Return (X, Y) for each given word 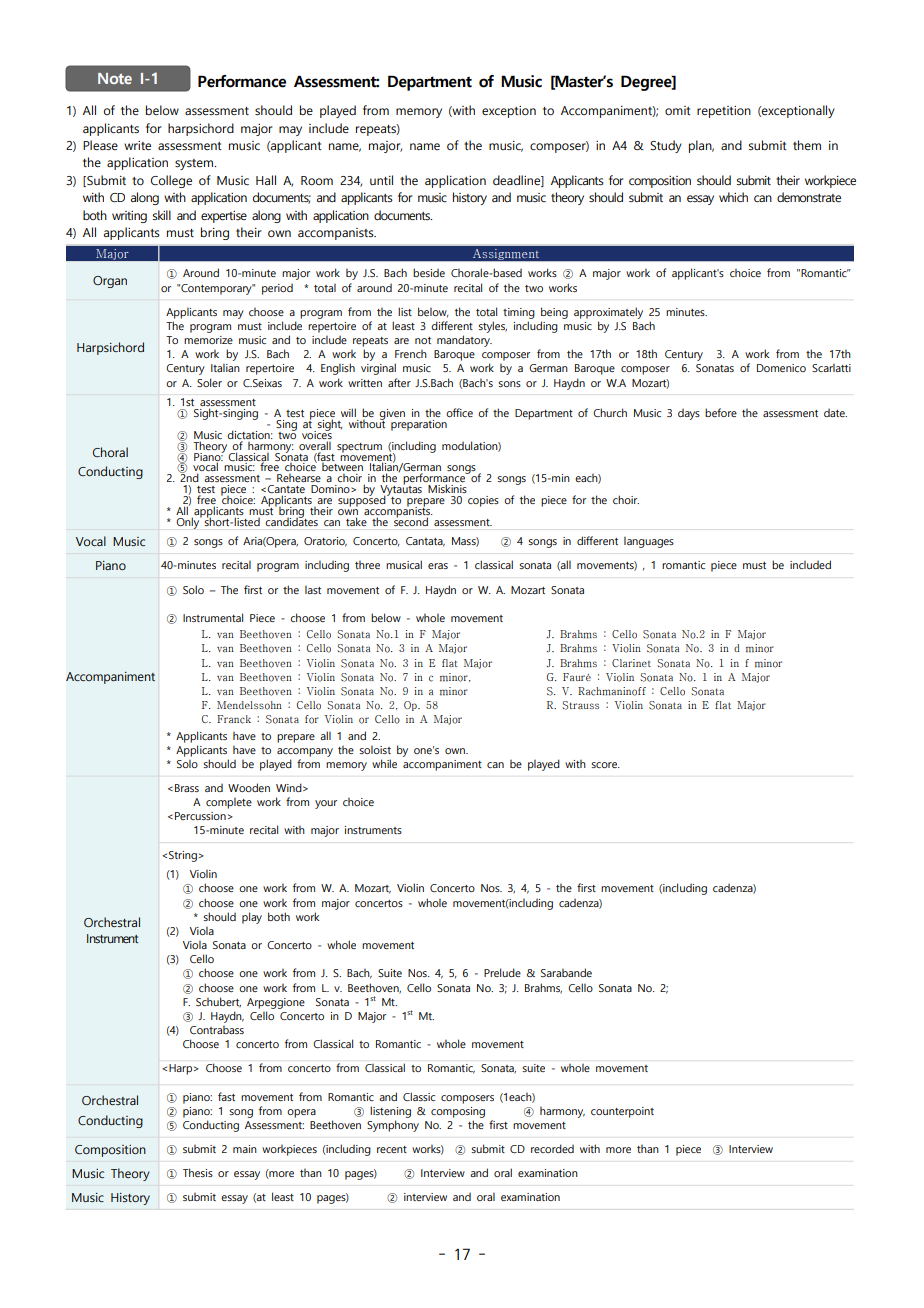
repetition (724, 112)
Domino (331, 489)
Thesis (198, 1172)
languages (649, 542)
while (384, 763)
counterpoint (622, 1112)
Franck (234, 719)
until (381, 180)
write (137, 145)
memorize (208, 340)
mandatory (464, 341)
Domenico (781, 368)
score (605, 765)
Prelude (502, 972)
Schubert (218, 1002)
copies (483, 501)
